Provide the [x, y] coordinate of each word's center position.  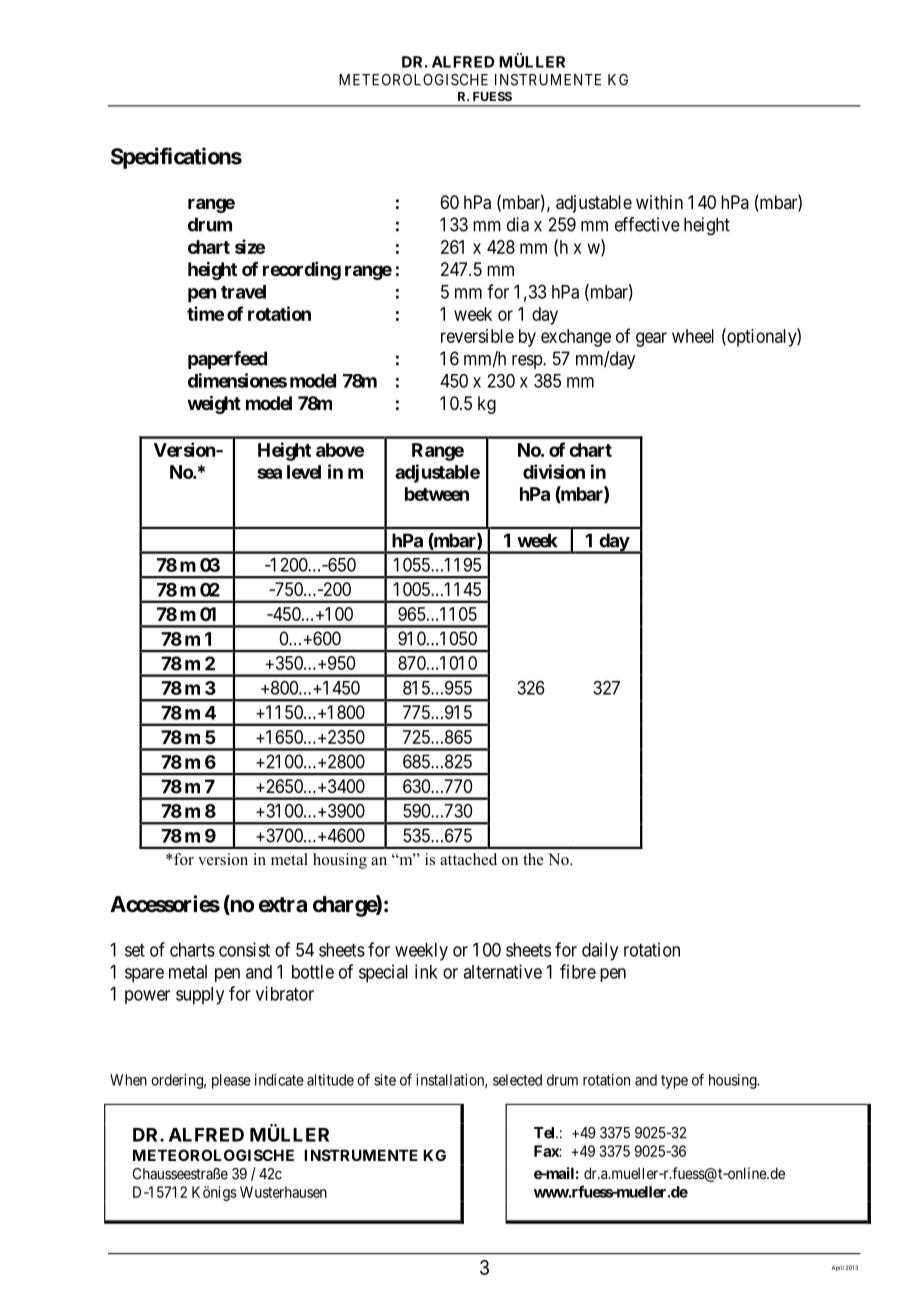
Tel [545, 1133]
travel [243, 292]
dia [518, 224]
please [231, 1081]
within [659, 202]
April [837, 1268]
